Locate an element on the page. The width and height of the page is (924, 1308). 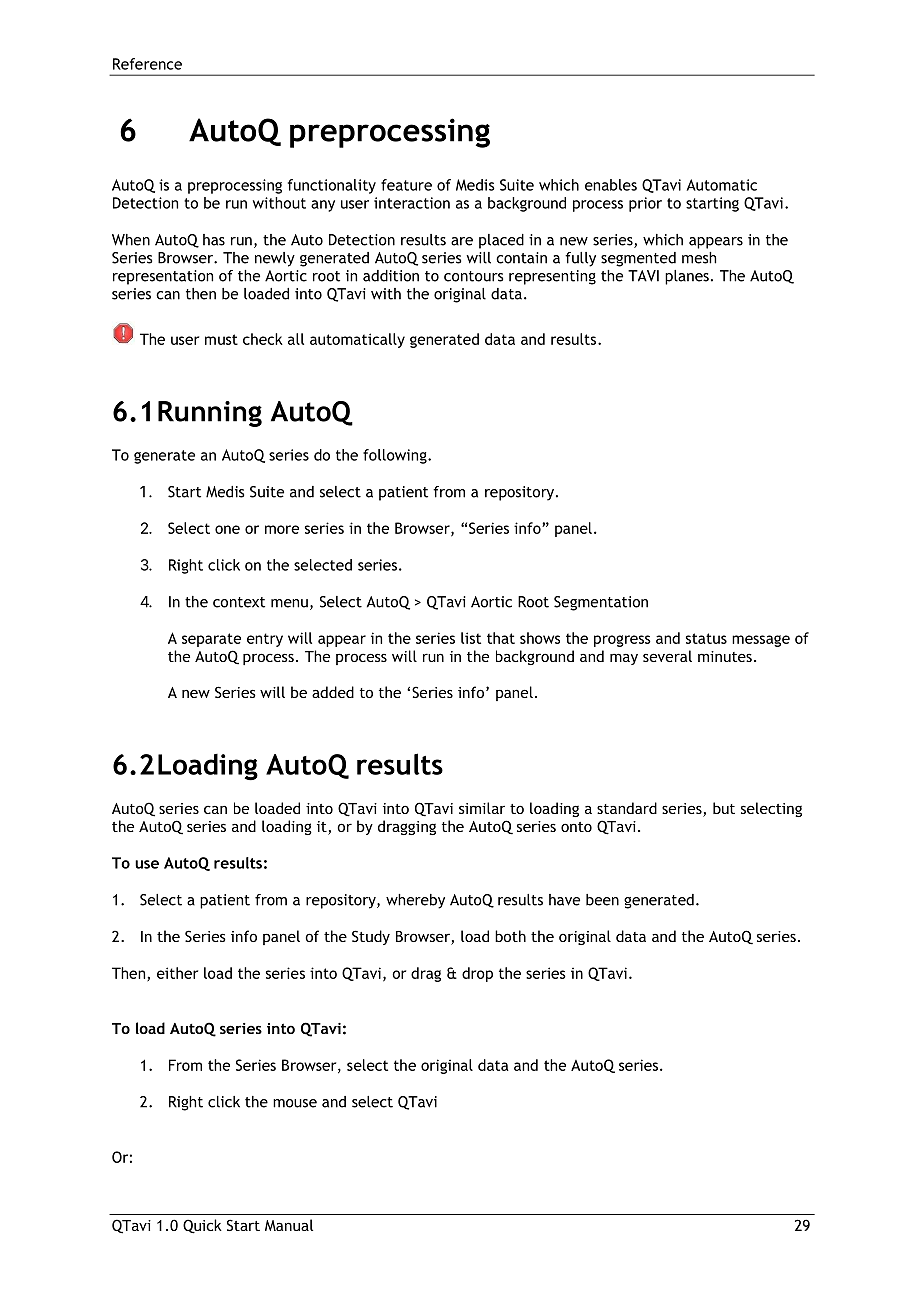
enables is located at coordinates (611, 185).
